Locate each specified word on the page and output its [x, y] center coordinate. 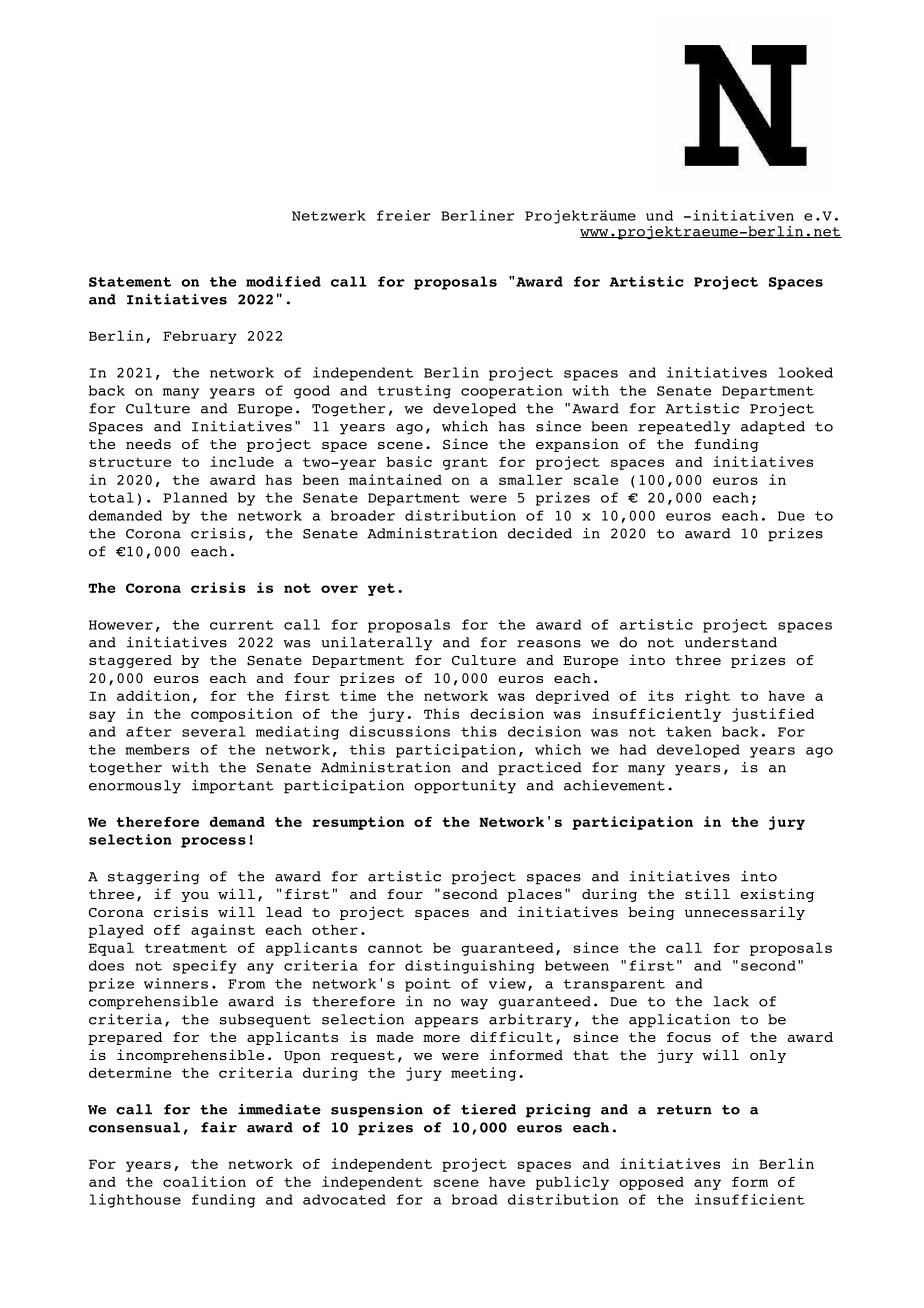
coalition [204, 1181]
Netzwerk [329, 215]
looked [806, 372]
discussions [399, 731]
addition [153, 695]
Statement [130, 282]
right [707, 697]
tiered [488, 1109]
